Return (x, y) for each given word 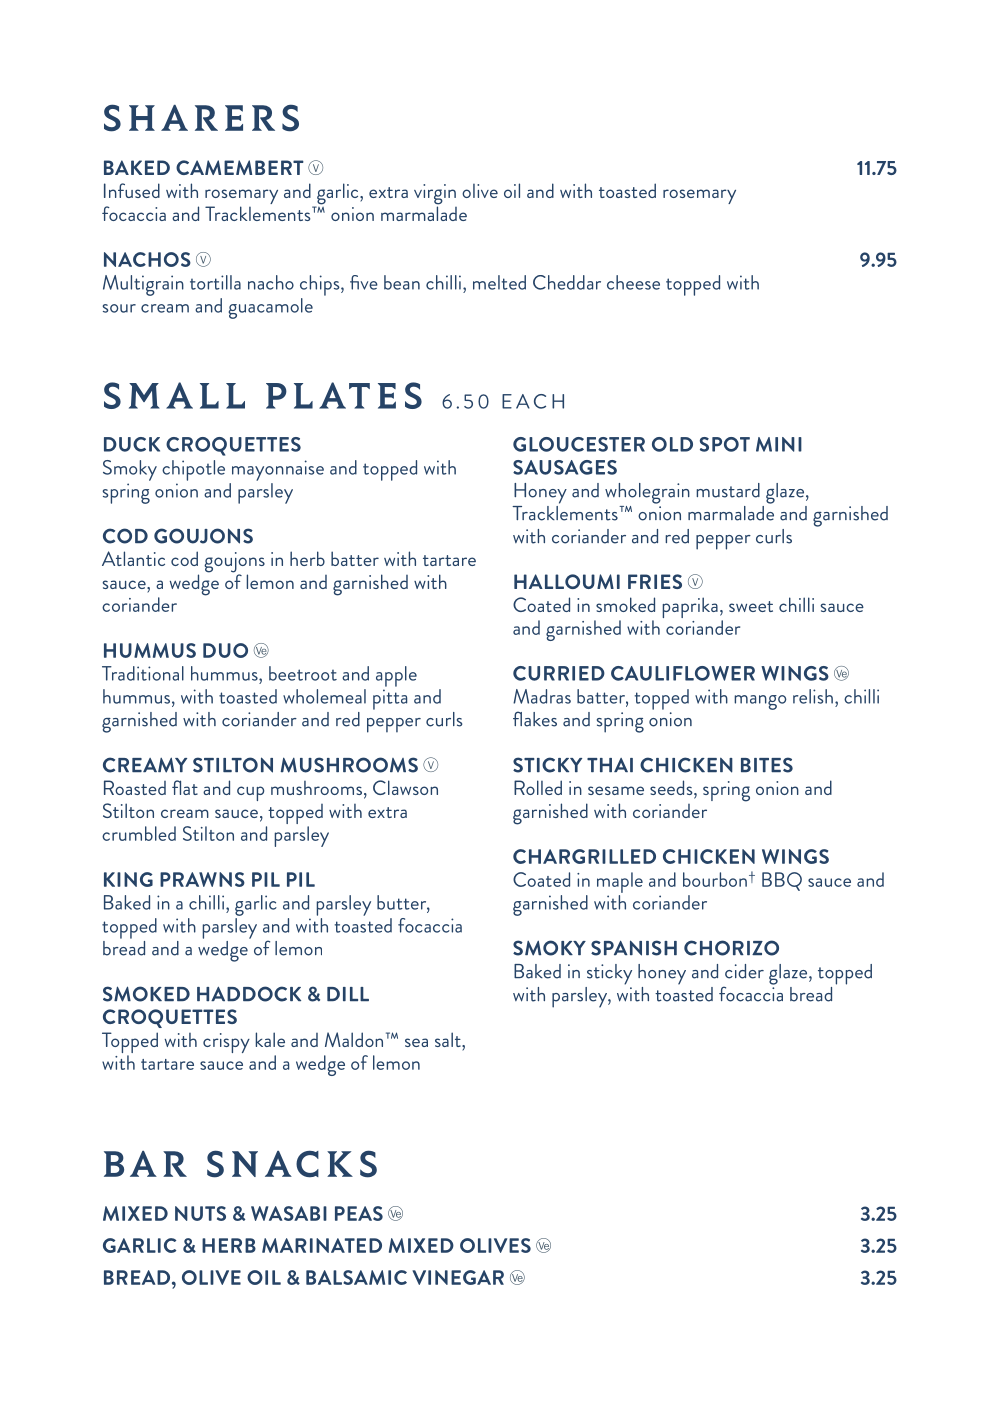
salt (449, 1039)
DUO (225, 650)
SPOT (725, 444)
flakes (535, 719)
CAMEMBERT (240, 167)
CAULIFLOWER (683, 673)
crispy (226, 1043)
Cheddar (567, 282)
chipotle (193, 470)
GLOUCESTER (579, 444)
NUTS (200, 1213)
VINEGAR (458, 1277)
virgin (435, 195)
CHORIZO (731, 948)
